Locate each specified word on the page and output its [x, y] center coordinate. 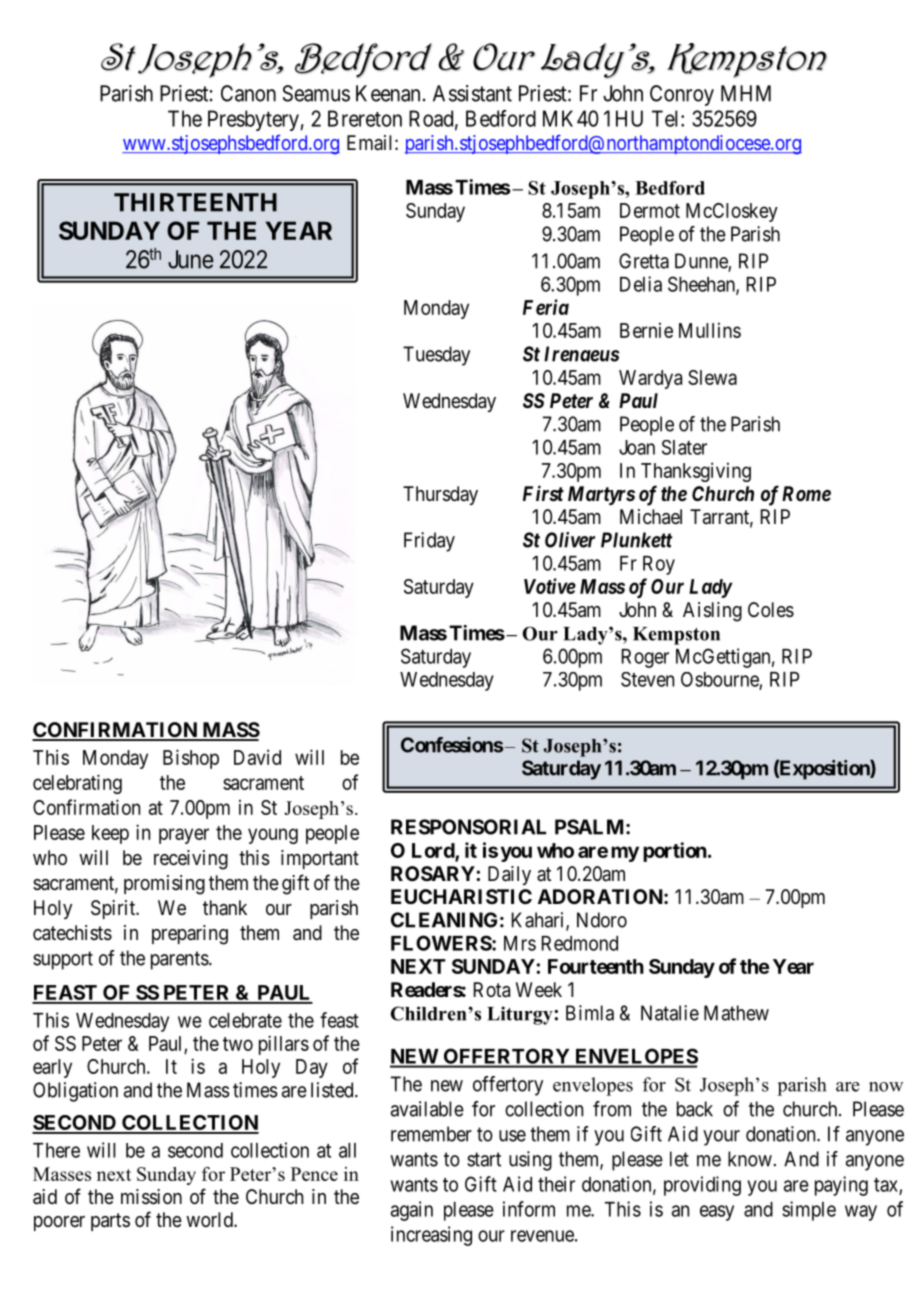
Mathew [736, 1013]
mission [151, 1197]
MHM [746, 93]
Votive [550, 586]
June [191, 259]
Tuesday [436, 356]
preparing [190, 935]
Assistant [472, 93]
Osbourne [720, 679]
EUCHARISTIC [461, 896]
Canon [248, 93]
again [412, 1211]
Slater [684, 447]
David [257, 757]
